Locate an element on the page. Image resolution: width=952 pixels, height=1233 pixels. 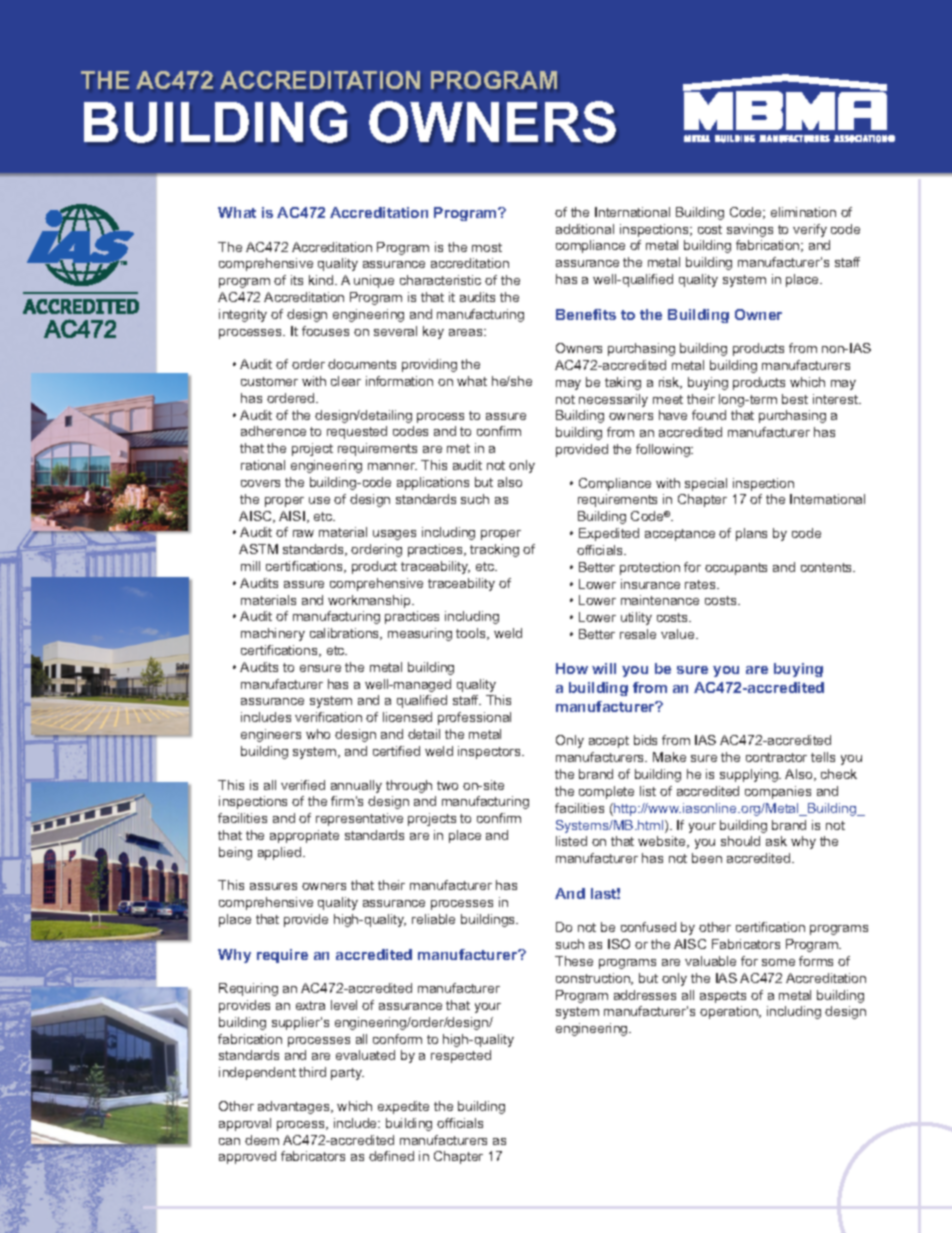
rational is located at coordinates (263, 465).
